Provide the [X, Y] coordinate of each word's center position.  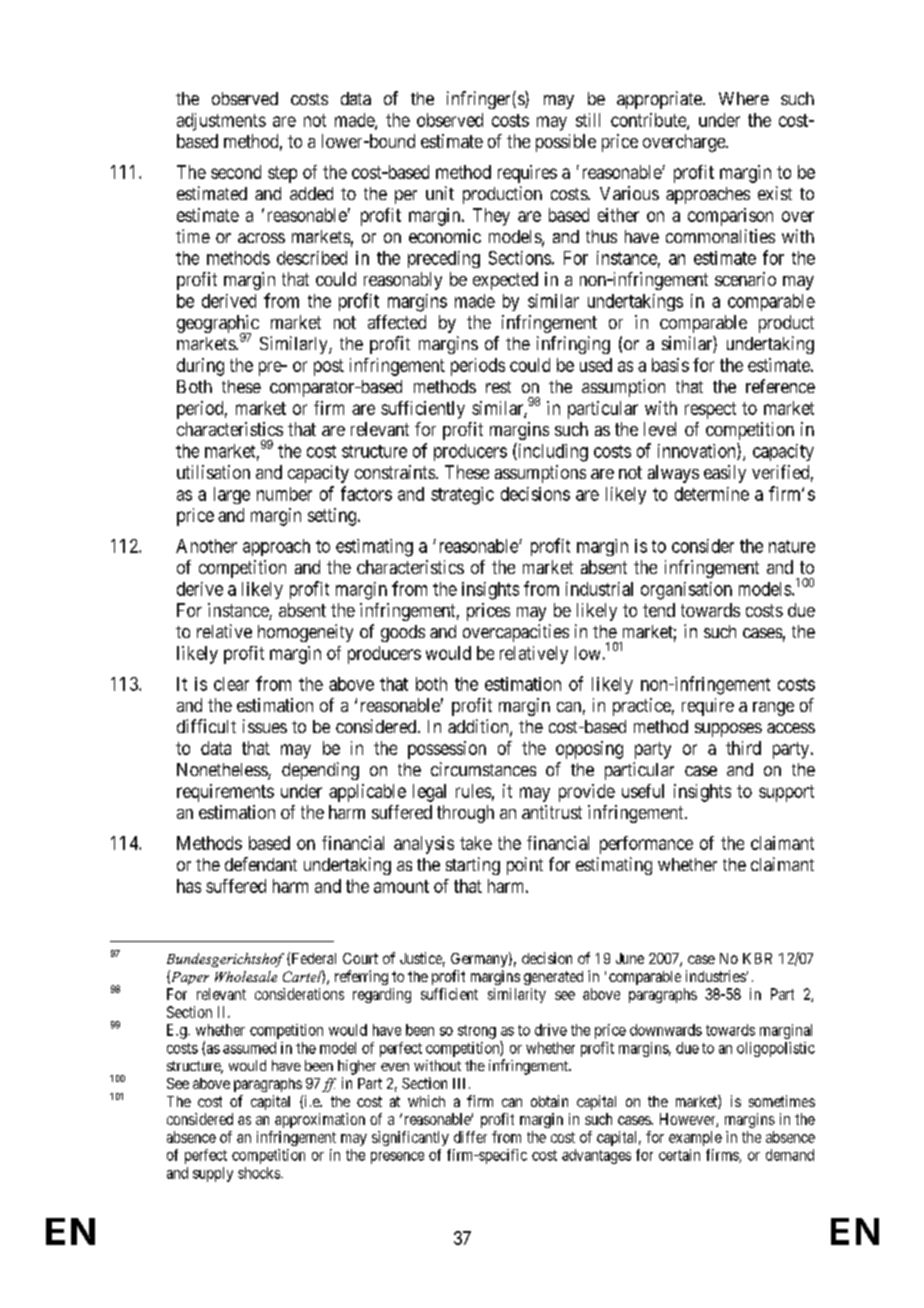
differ [470, 1137]
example [695, 1138]
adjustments [221, 122]
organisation [686, 591]
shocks [260, 1173]
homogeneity [305, 633]
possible [566, 143]
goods [403, 633]
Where [744, 98]
